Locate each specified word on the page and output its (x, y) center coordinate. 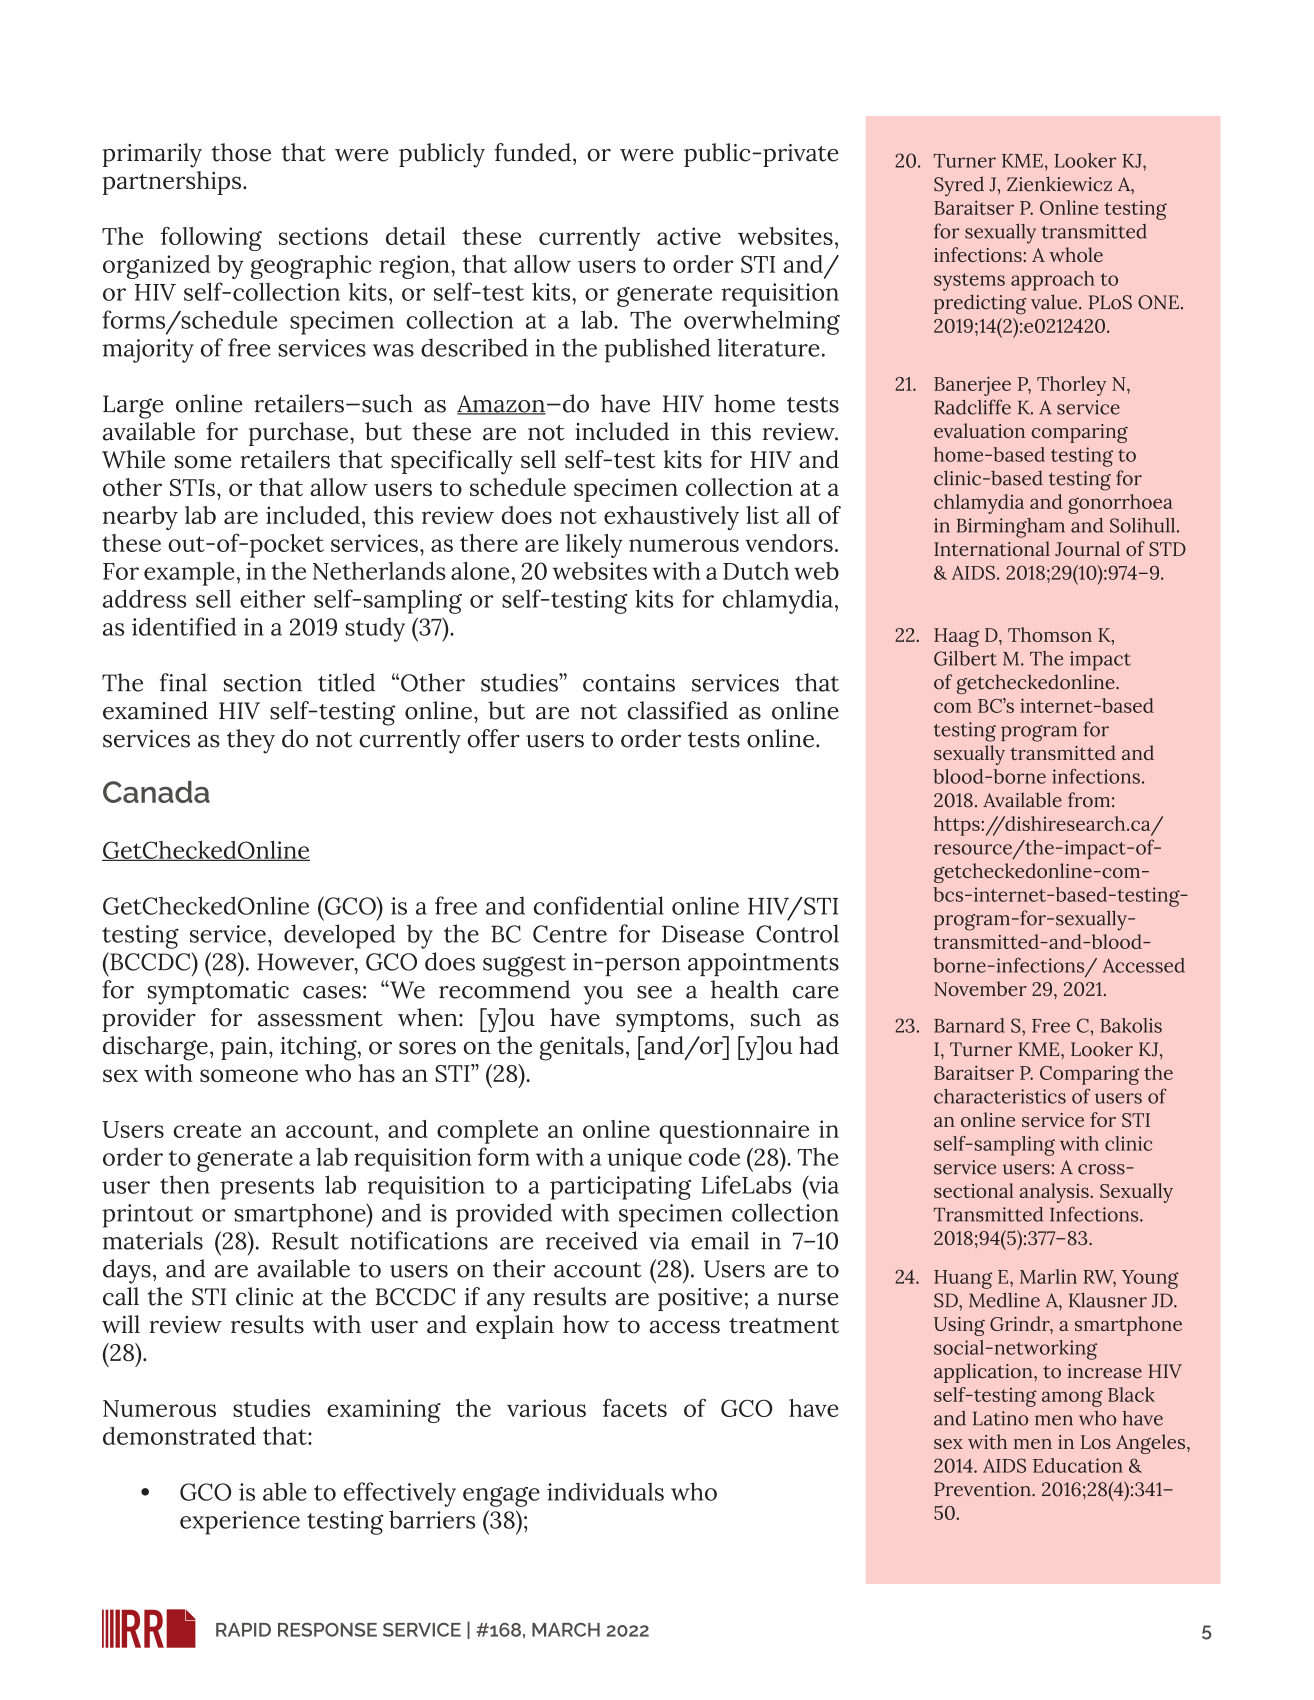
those (241, 152)
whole (1076, 254)
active (689, 236)
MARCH (566, 1630)
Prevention (983, 1489)
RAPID (243, 1630)
